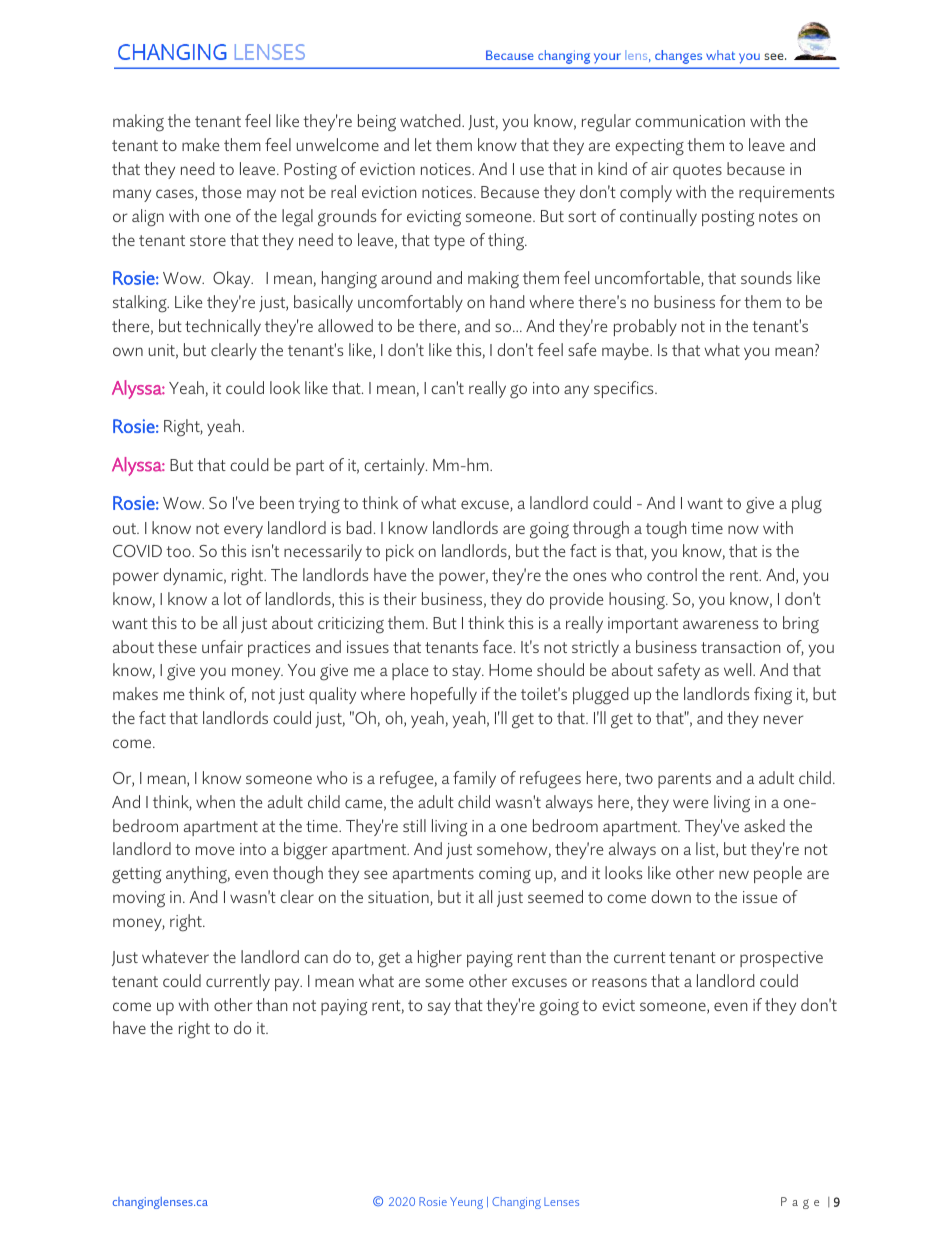 Image resolution: width=952 pixels, height=1233 pixels. Describe the element at coordinates (697, 171) in the screenshot. I see `quotes` at that location.
